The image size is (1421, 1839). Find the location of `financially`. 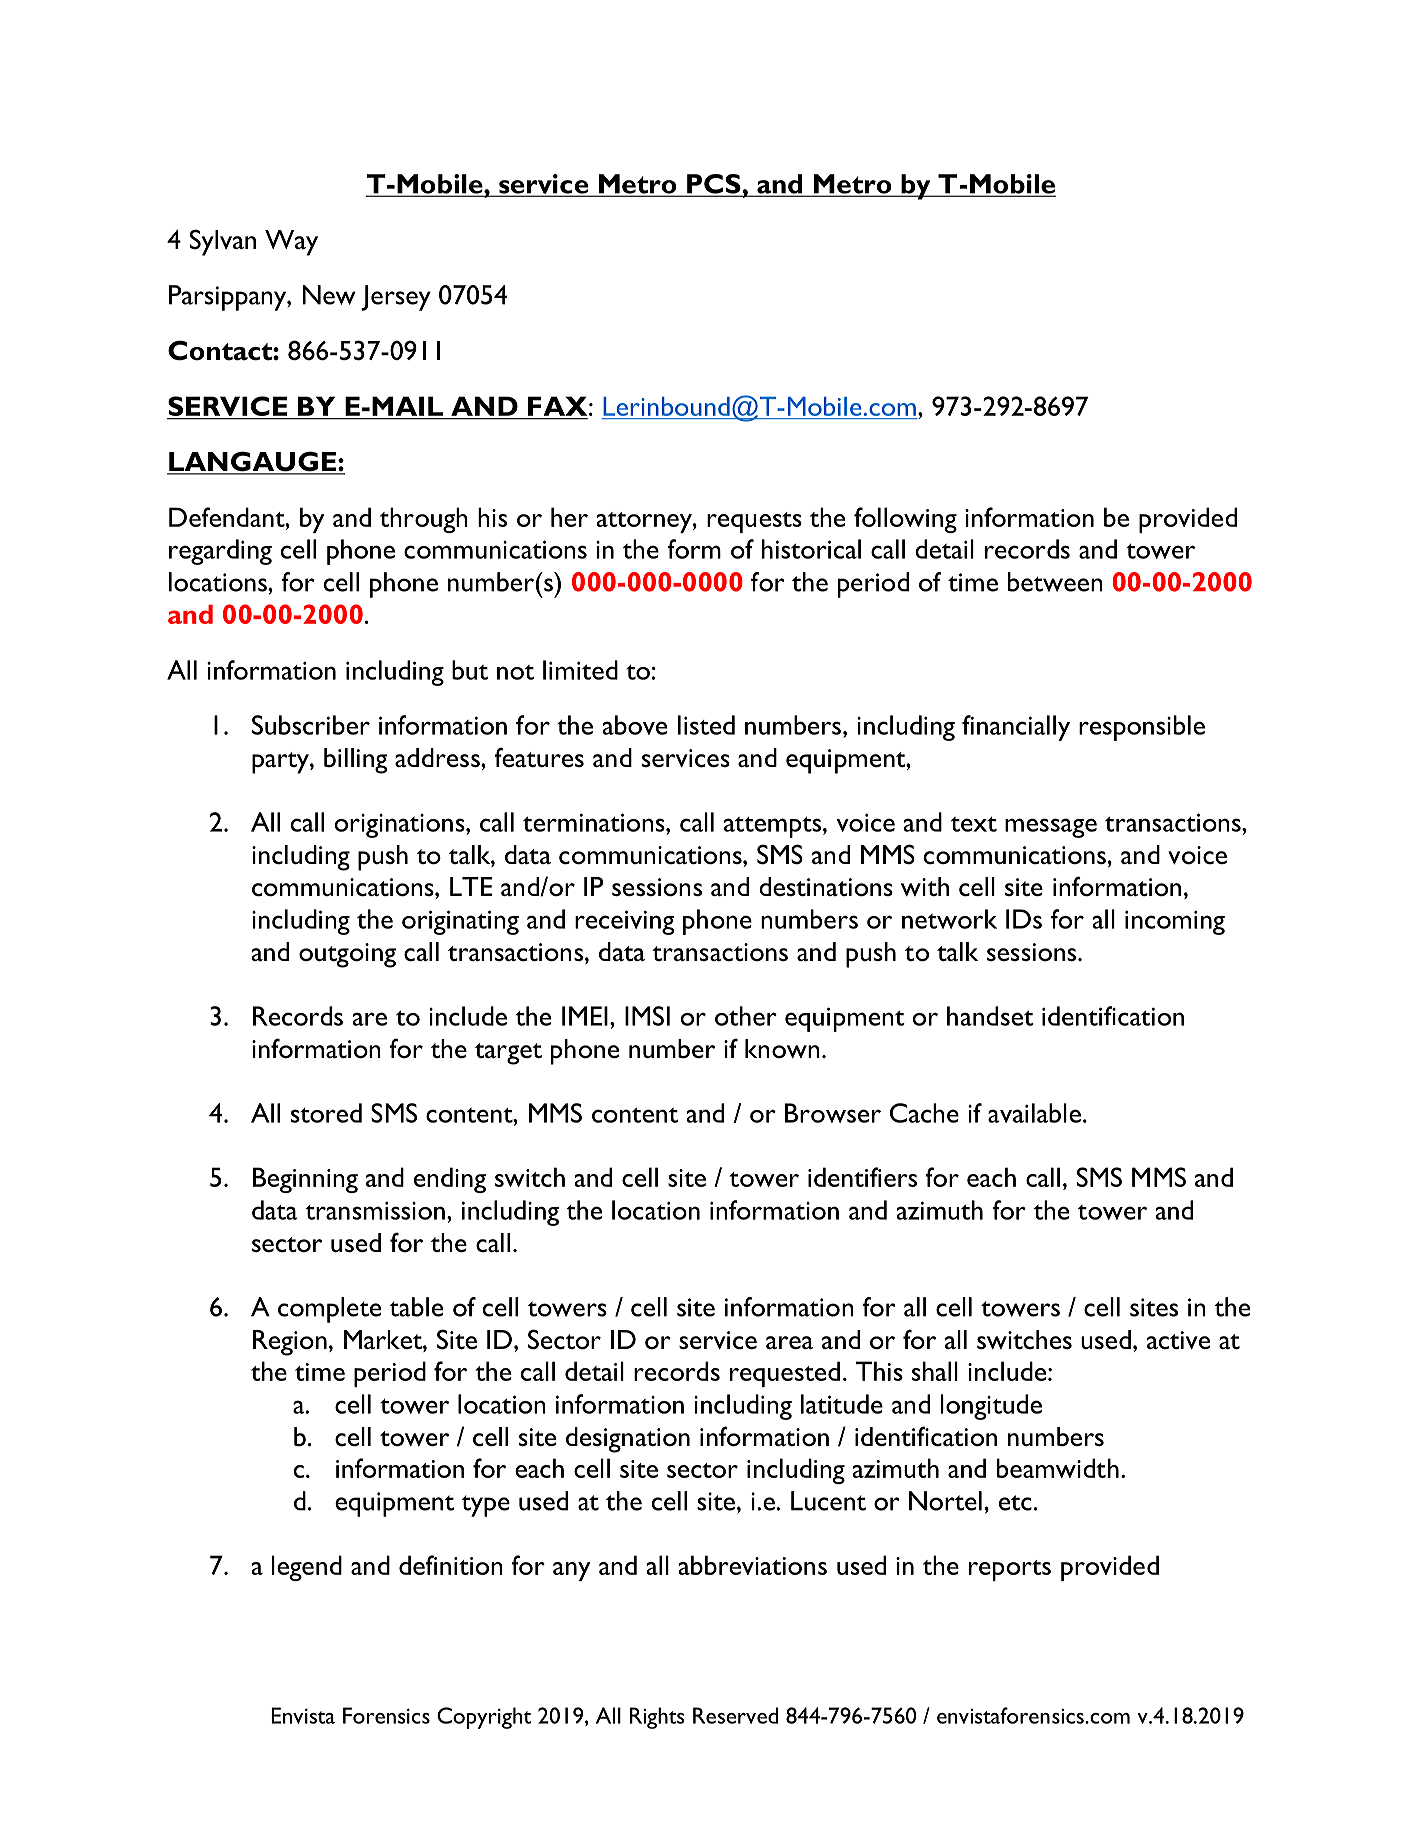

financially is located at coordinates (1016, 728).
